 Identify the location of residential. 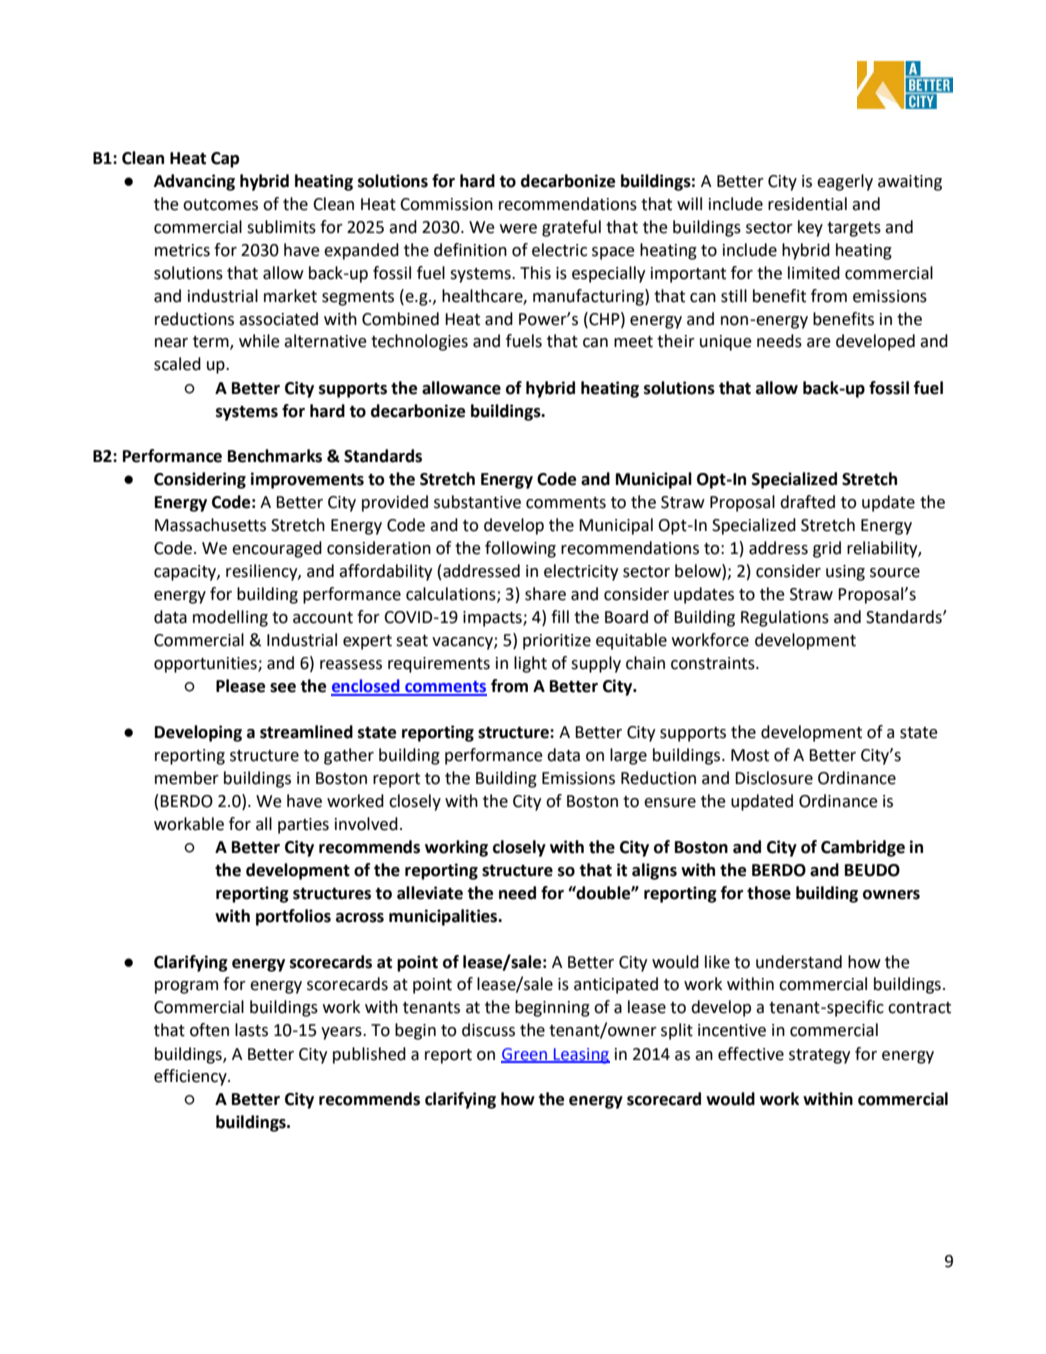
(807, 204).
